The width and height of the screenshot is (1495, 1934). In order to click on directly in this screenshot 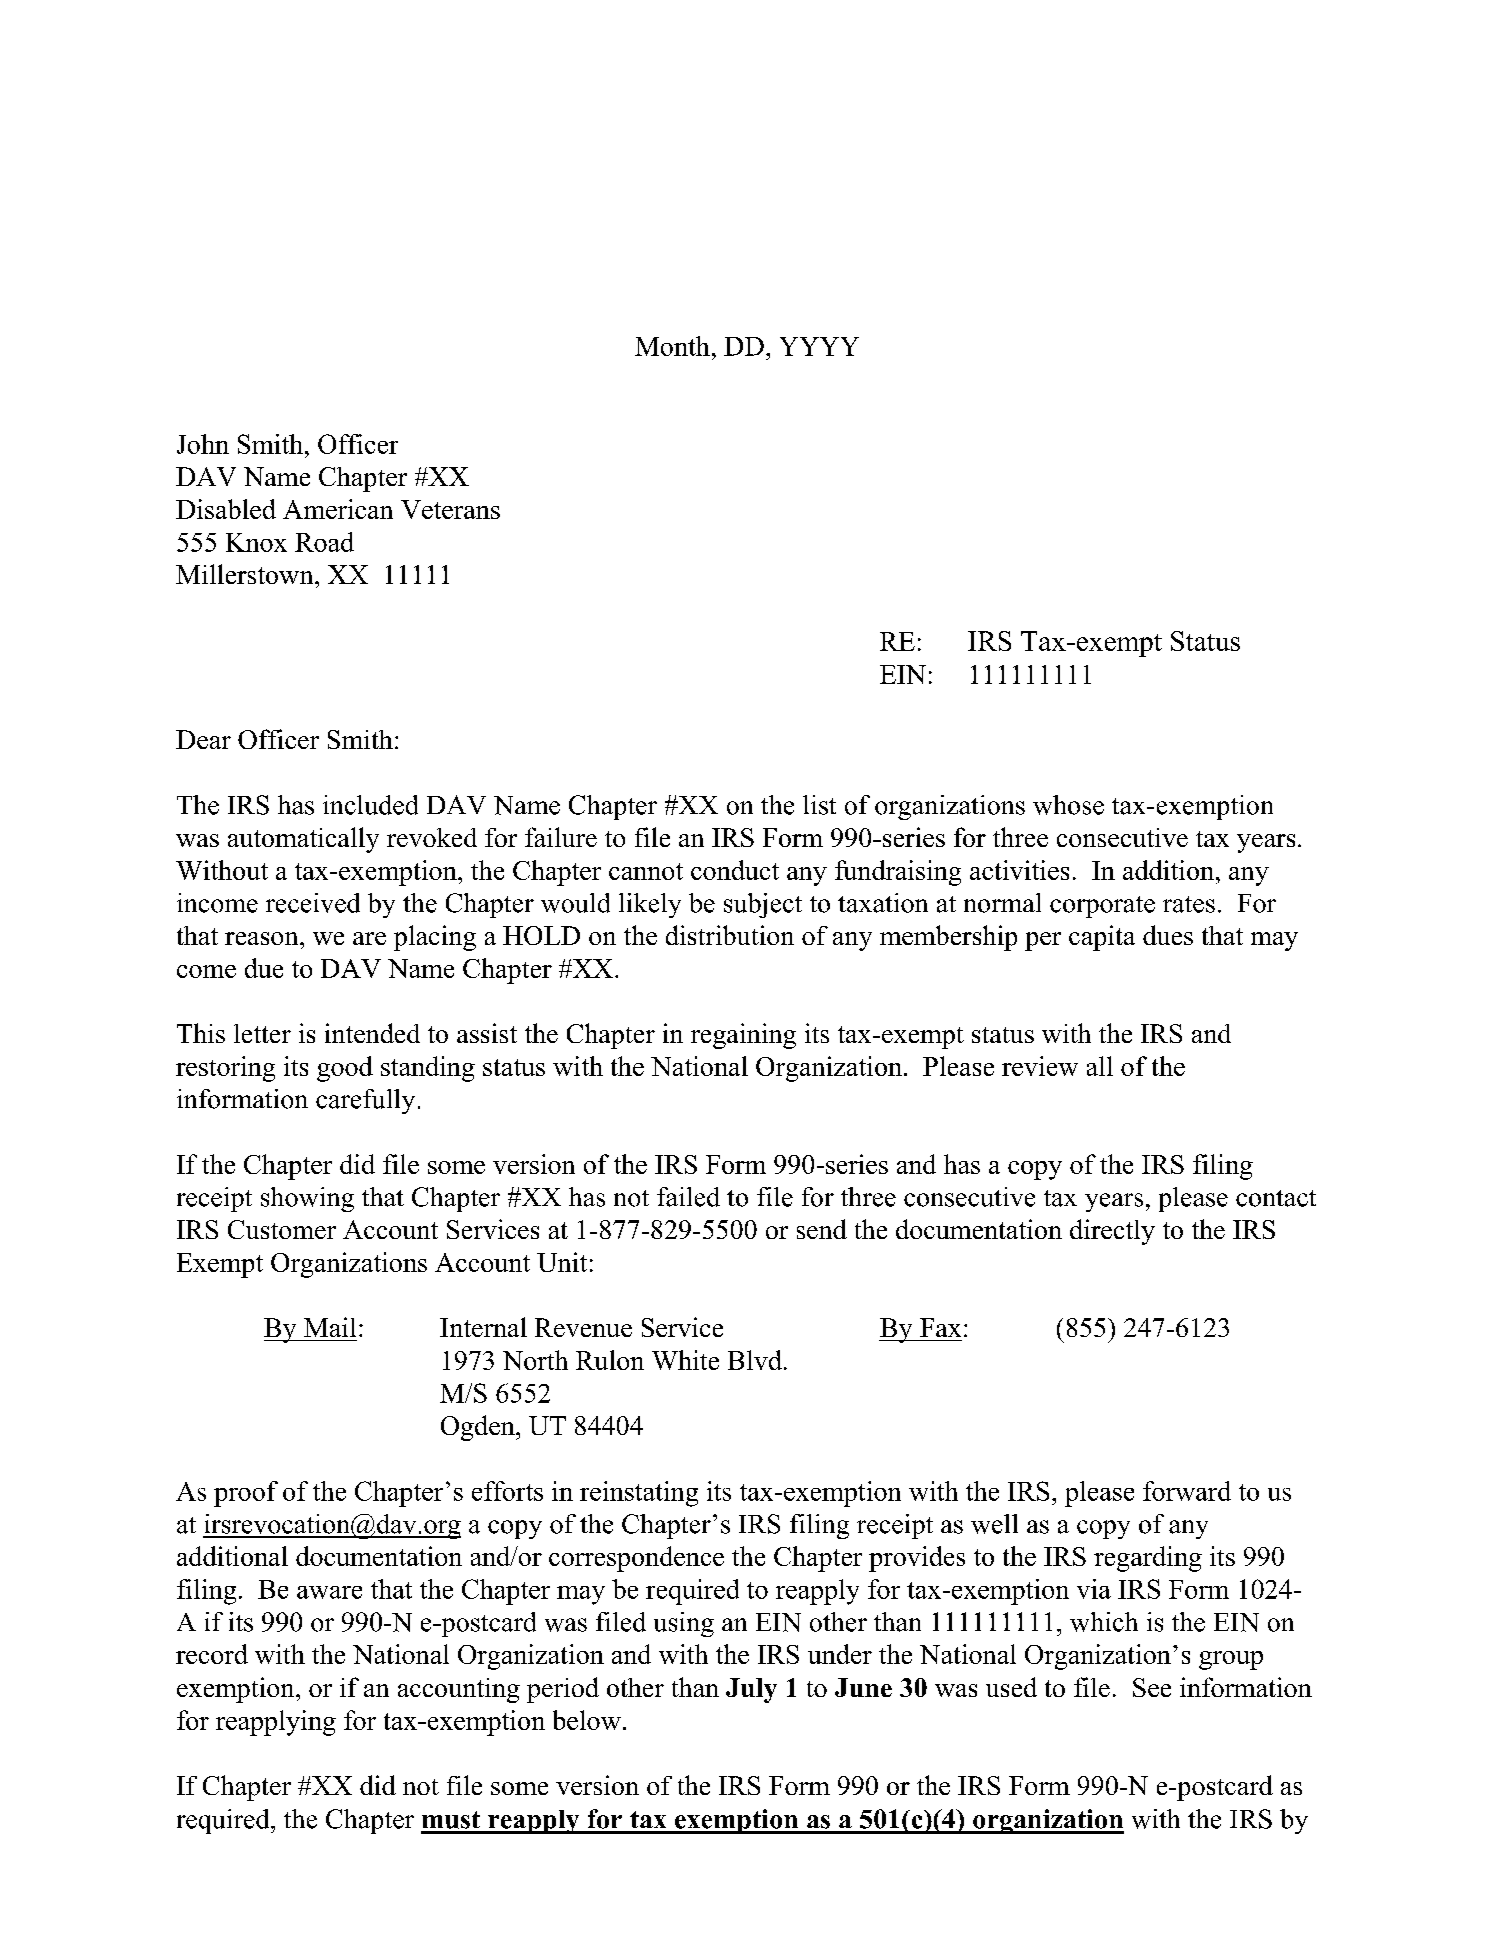, I will do `click(1112, 1232)`.
